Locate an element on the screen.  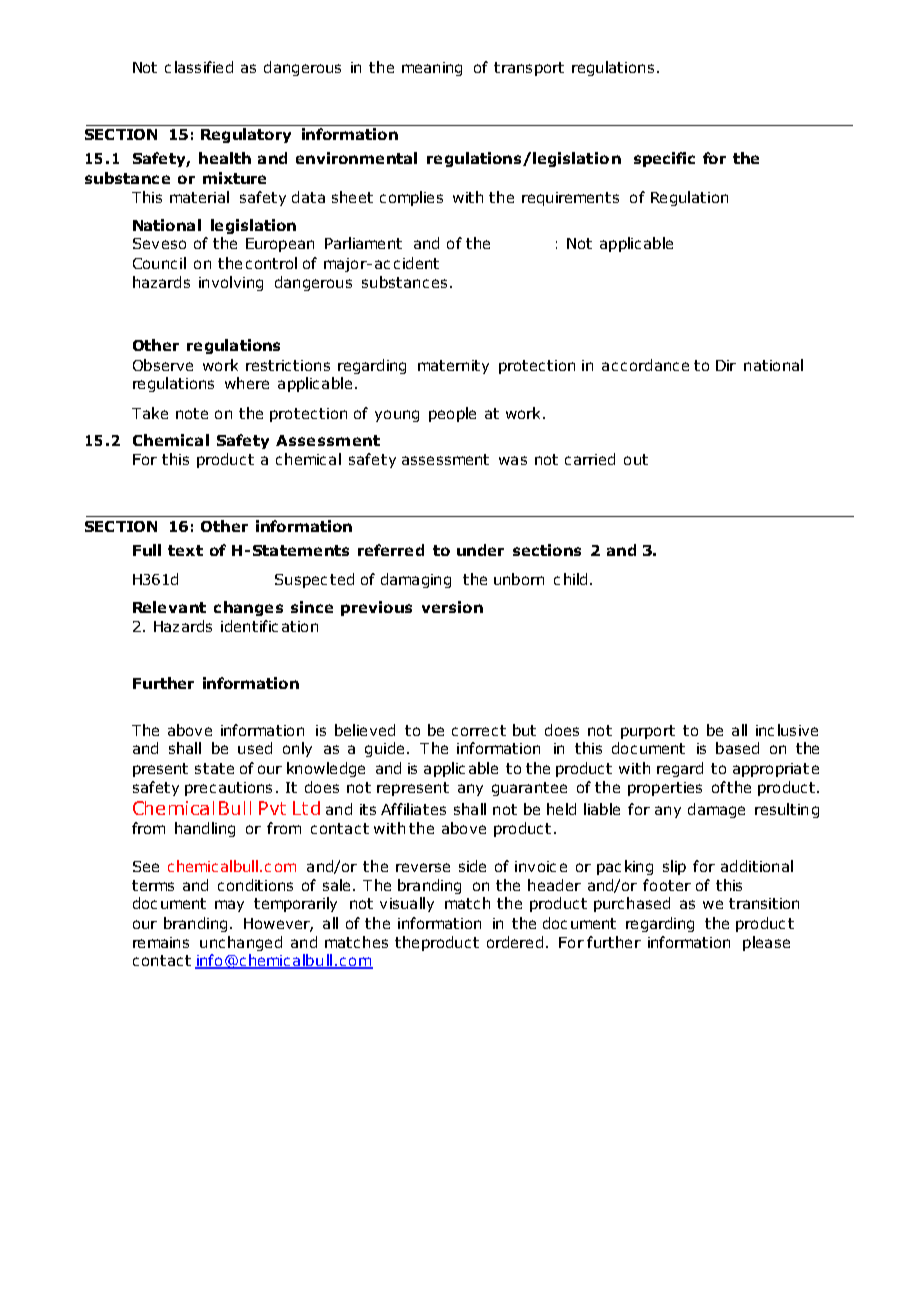
ordered is located at coordinates (515, 942).
